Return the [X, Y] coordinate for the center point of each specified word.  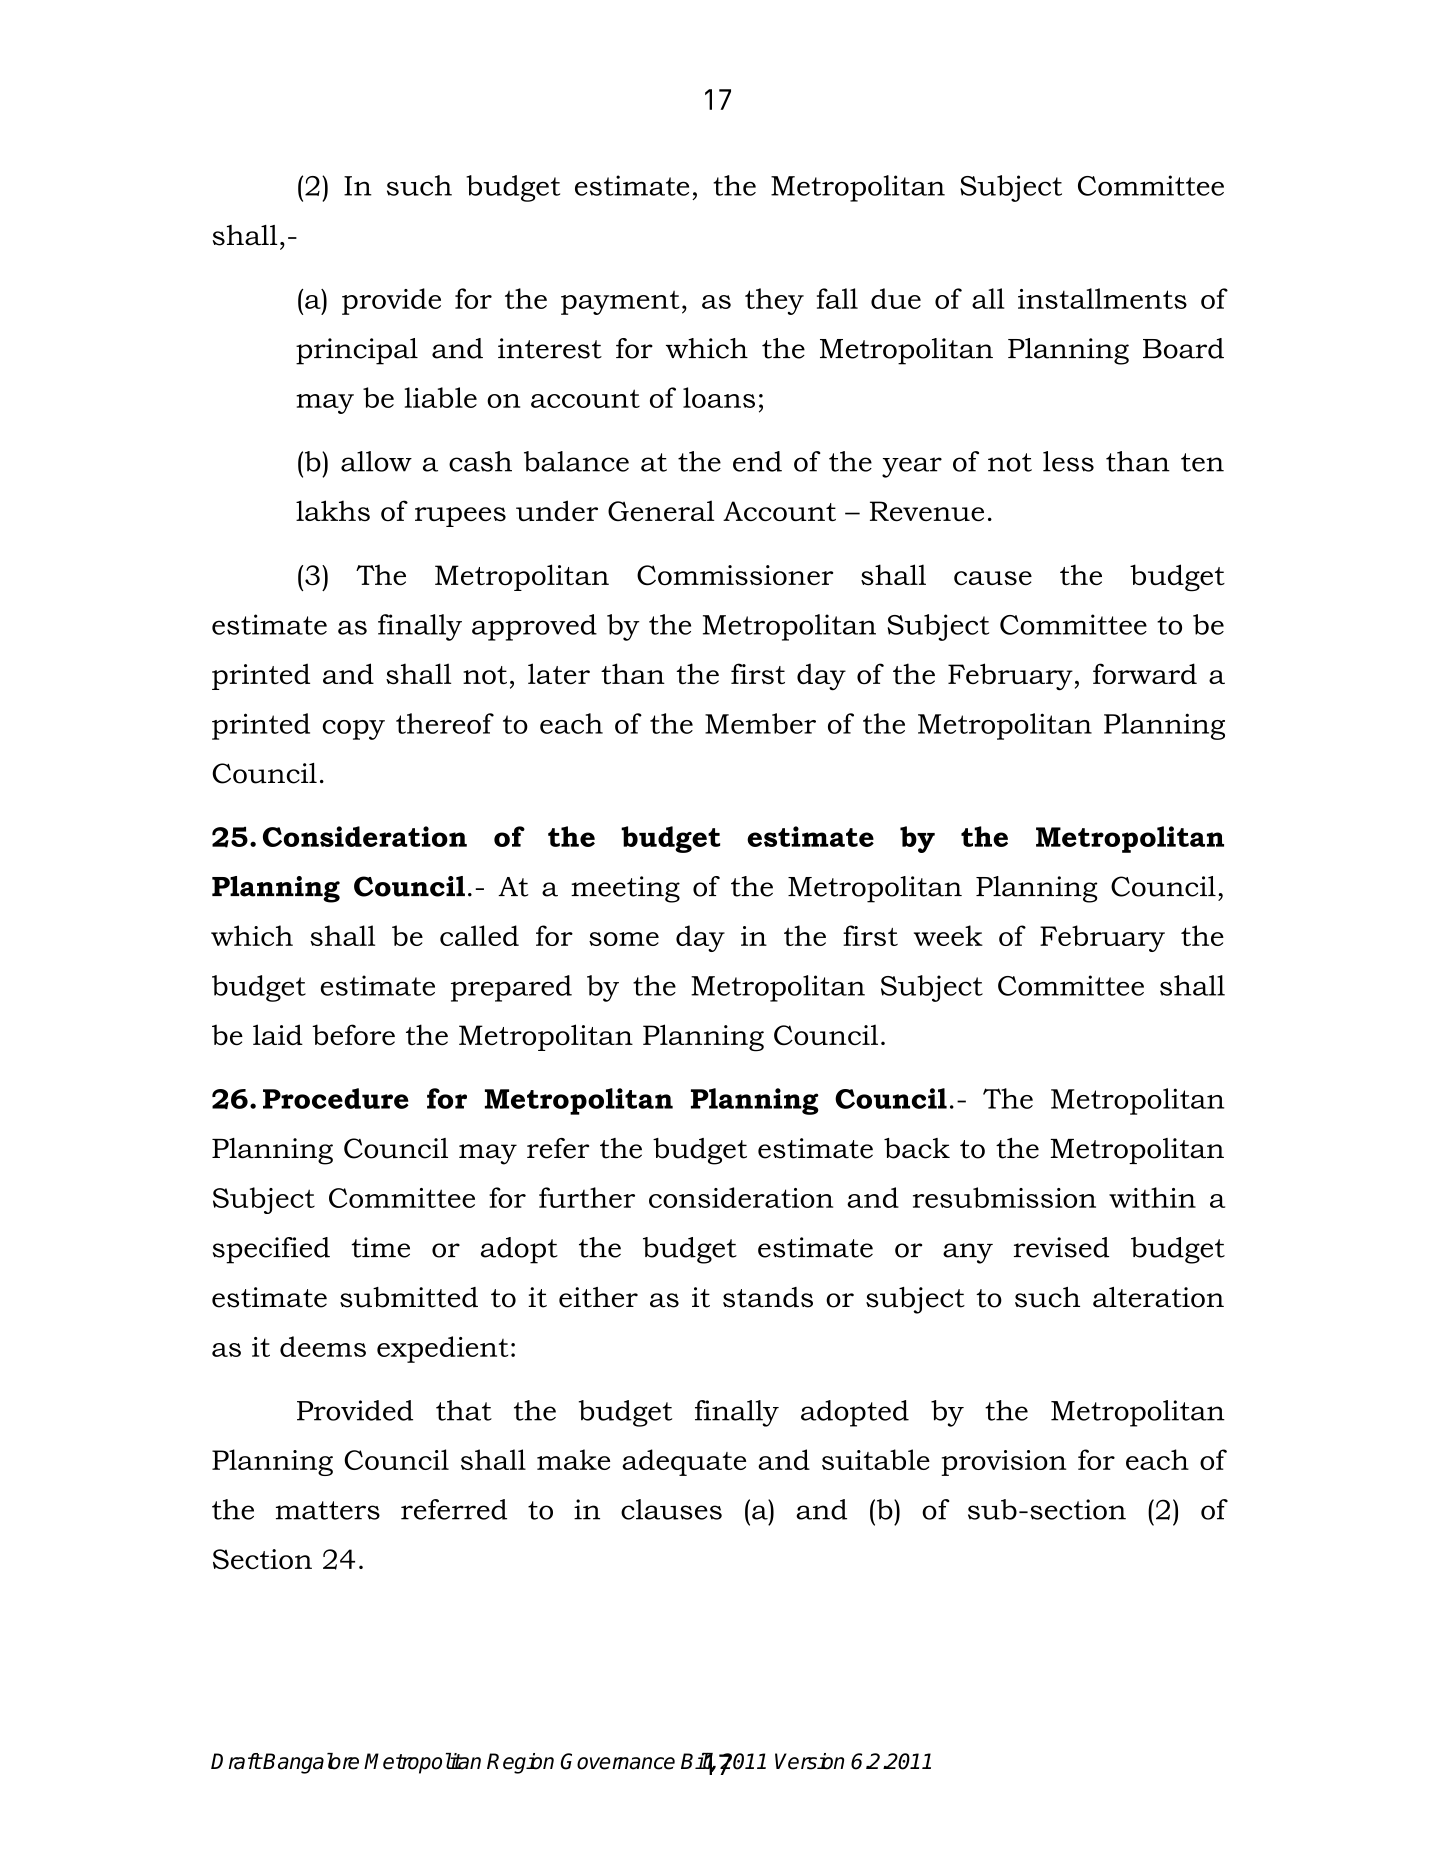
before [353, 1034]
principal [357, 351]
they [774, 301]
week [948, 935]
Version [809, 1761]
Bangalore [310, 1763]
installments [1102, 298]
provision [1004, 1463]
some [624, 939]
